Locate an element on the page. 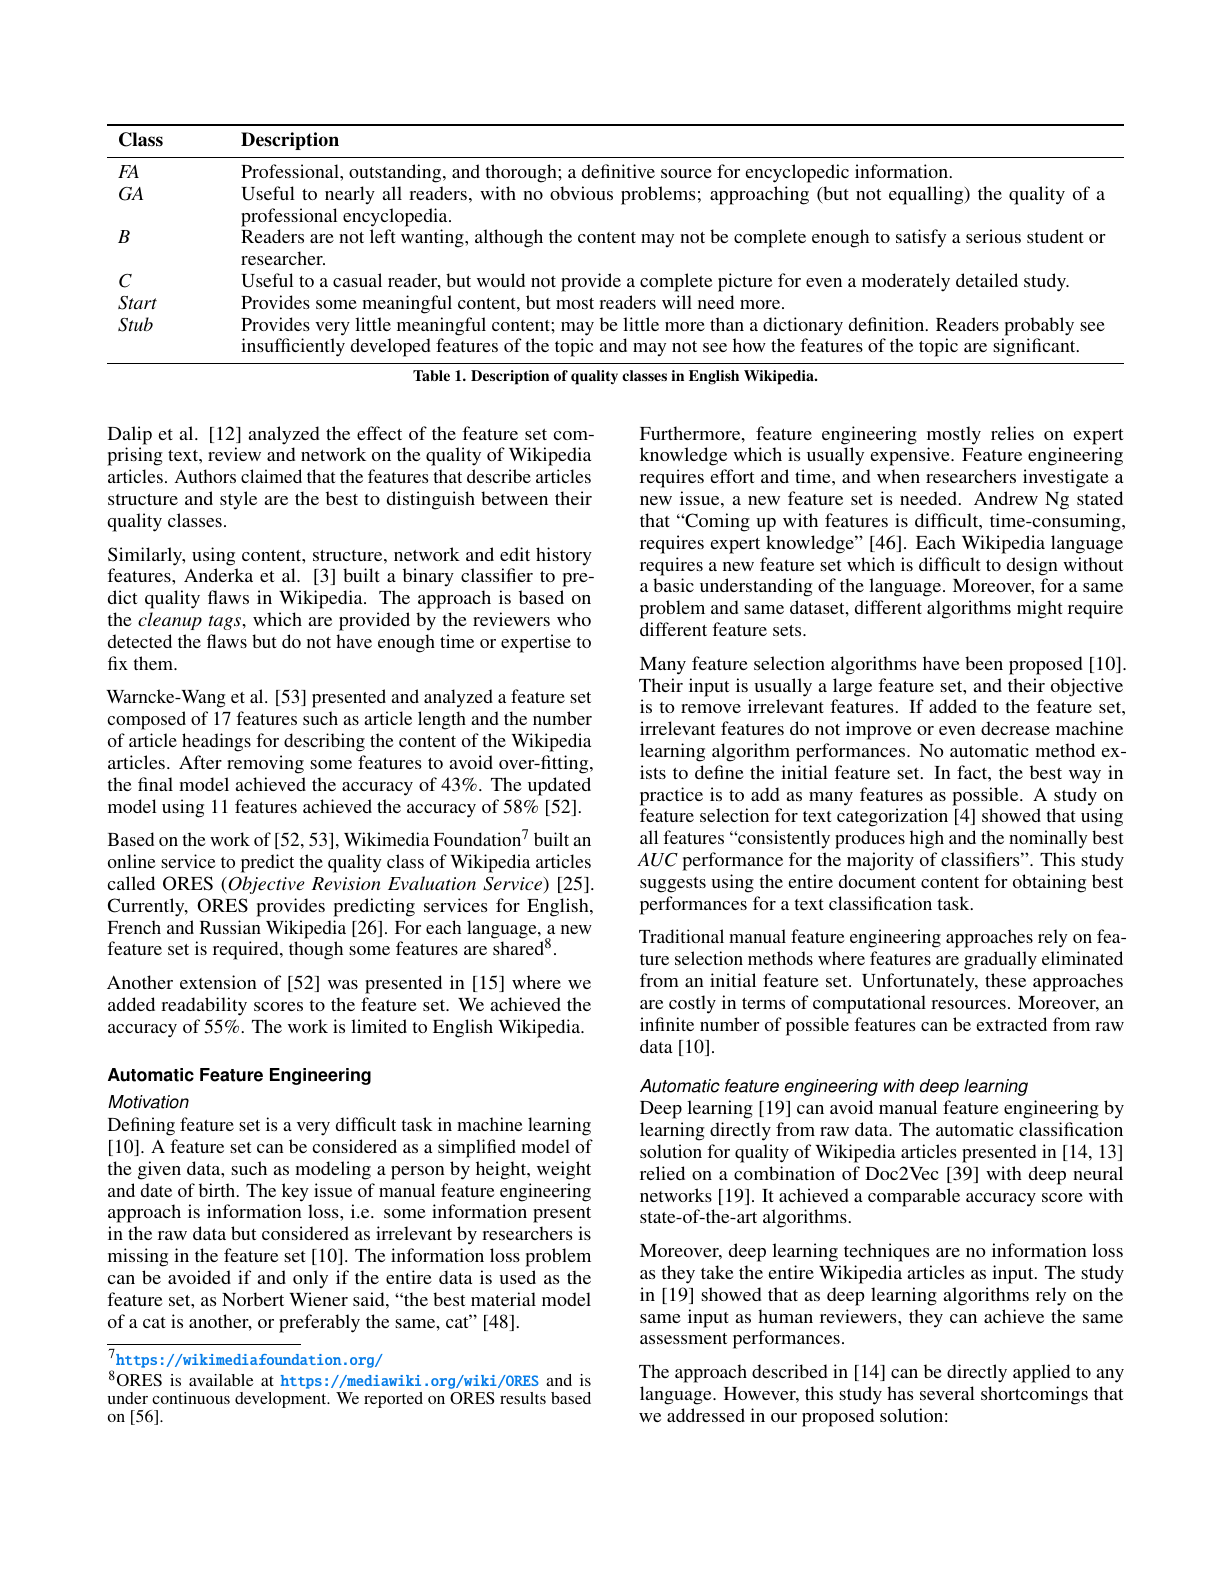 This page has height=1577, width=1219. several is located at coordinates (947, 1393).
